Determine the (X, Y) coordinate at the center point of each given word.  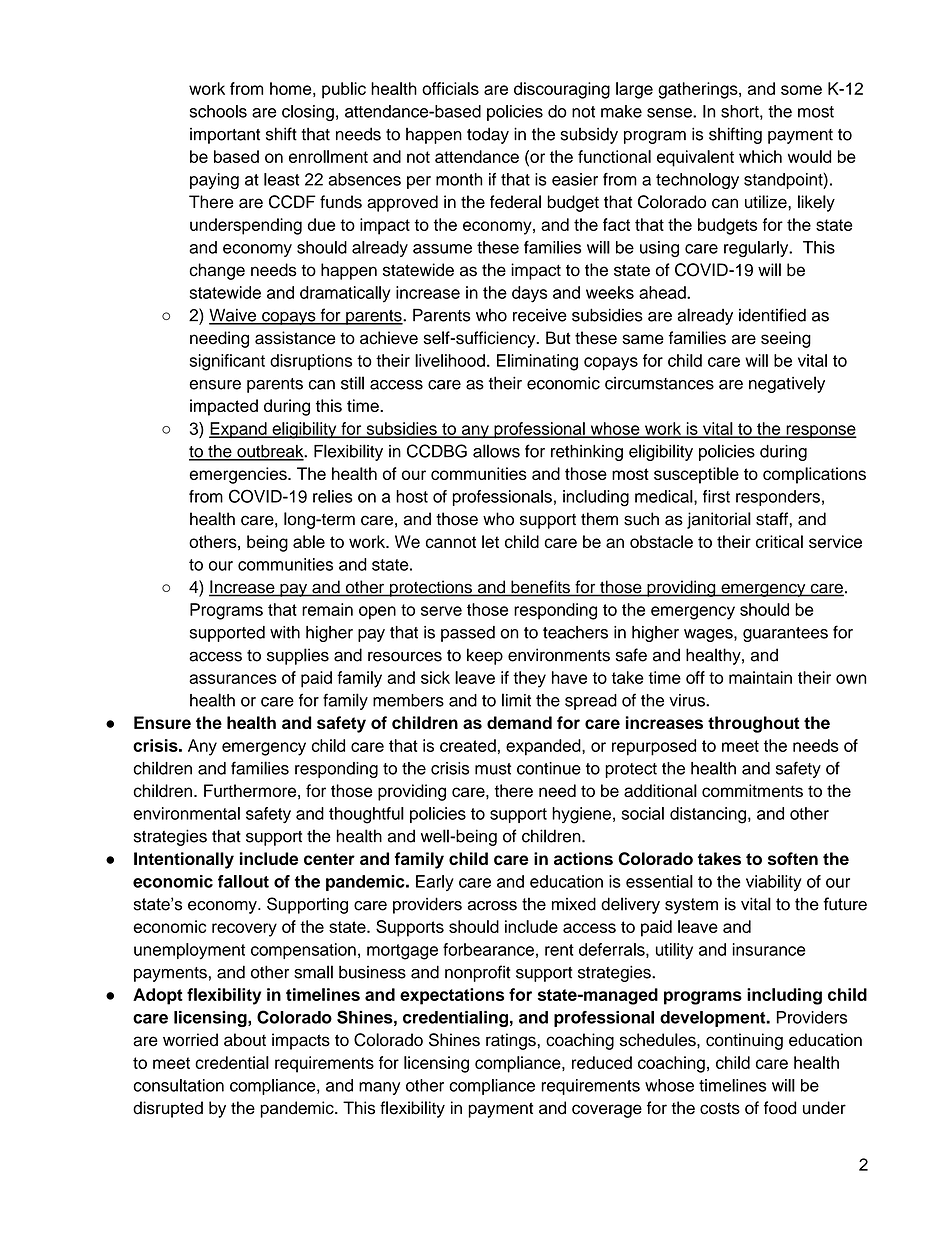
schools (218, 111)
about (245, 1040)
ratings (511, 1041)
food (780, 1108)
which (760, 156)
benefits (540, 588)
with (285, 632)
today (488, 135)
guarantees (785, 634)
